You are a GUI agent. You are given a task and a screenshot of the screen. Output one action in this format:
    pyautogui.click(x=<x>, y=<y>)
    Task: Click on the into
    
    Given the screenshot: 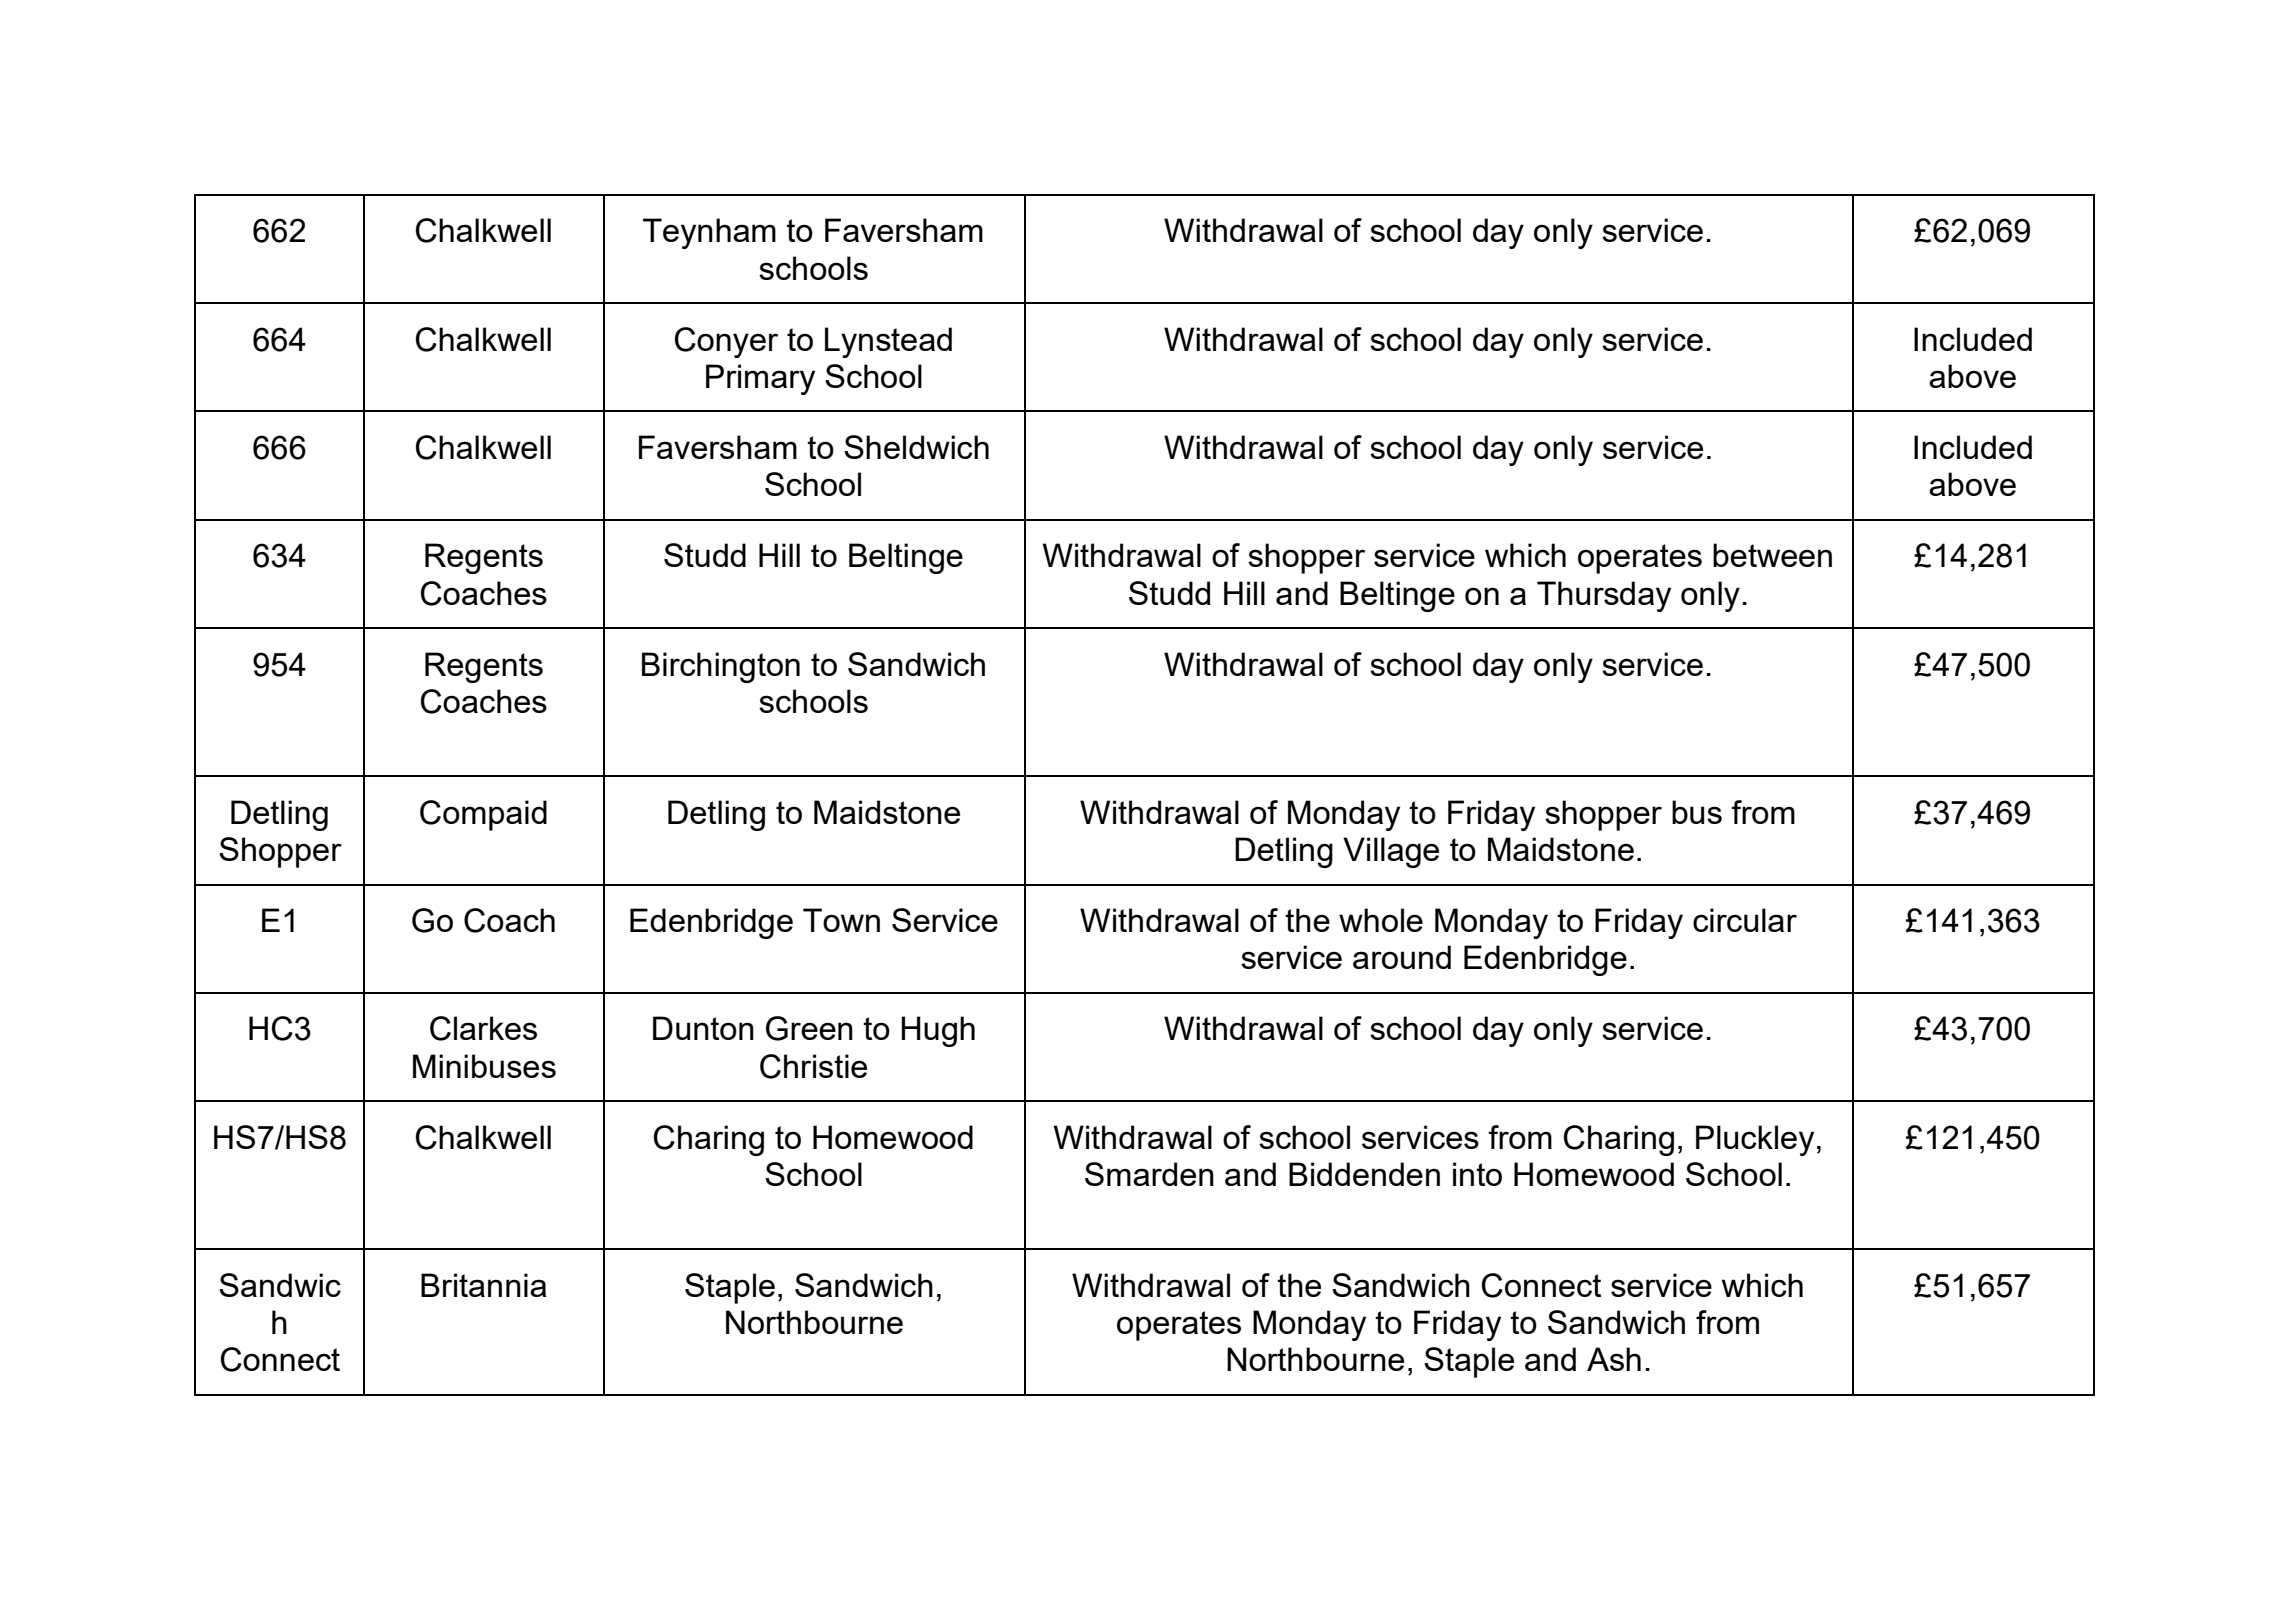 What is the action you would take?
    pyautogui.click(x=1477, y=1174)
